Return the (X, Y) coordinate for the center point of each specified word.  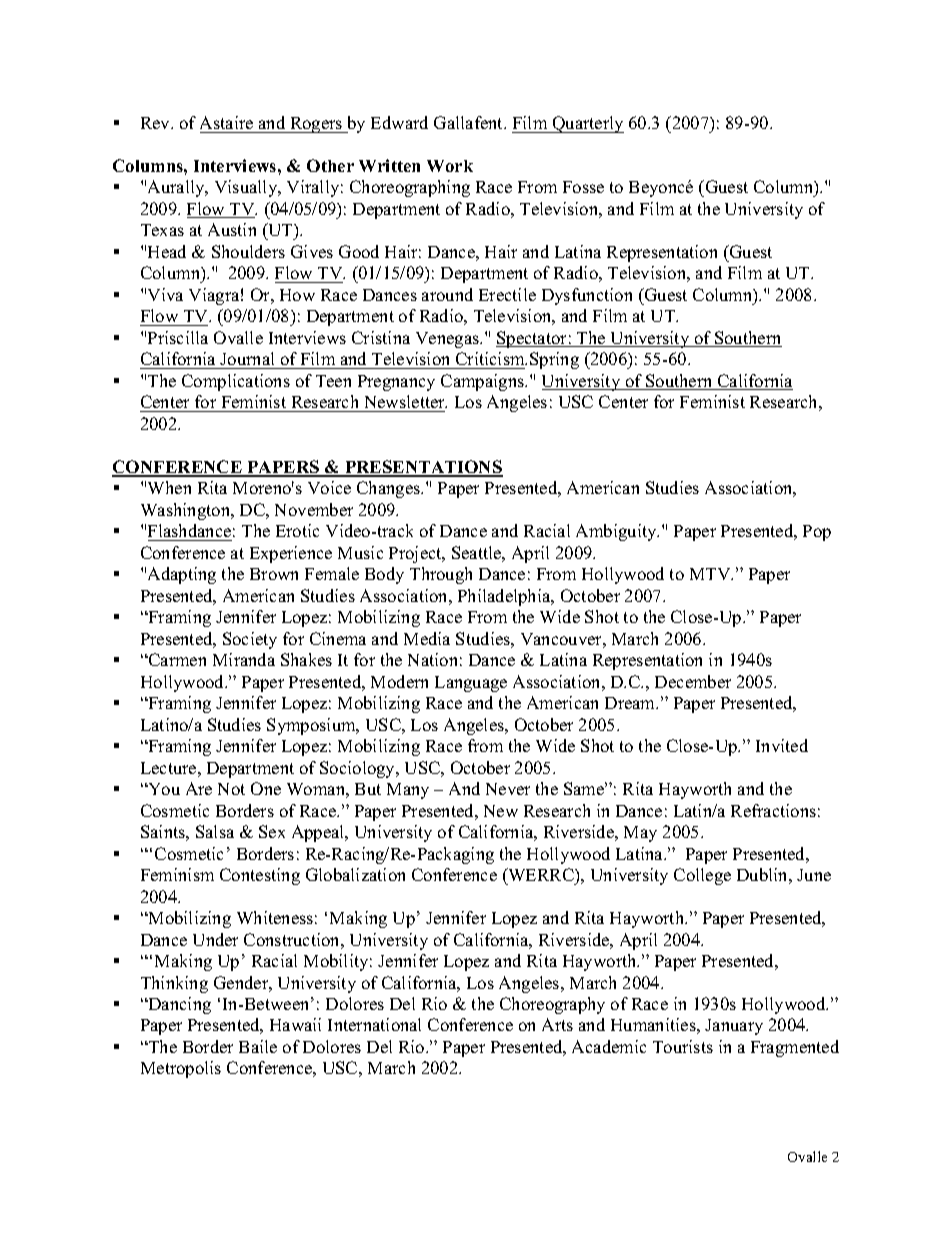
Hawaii (295, 1024)
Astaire (226, 122)
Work (450, 166)
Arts (557, 1024)
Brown (274, 574)
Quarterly (587, 124)
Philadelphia (505, 597)
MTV (711, 574)
